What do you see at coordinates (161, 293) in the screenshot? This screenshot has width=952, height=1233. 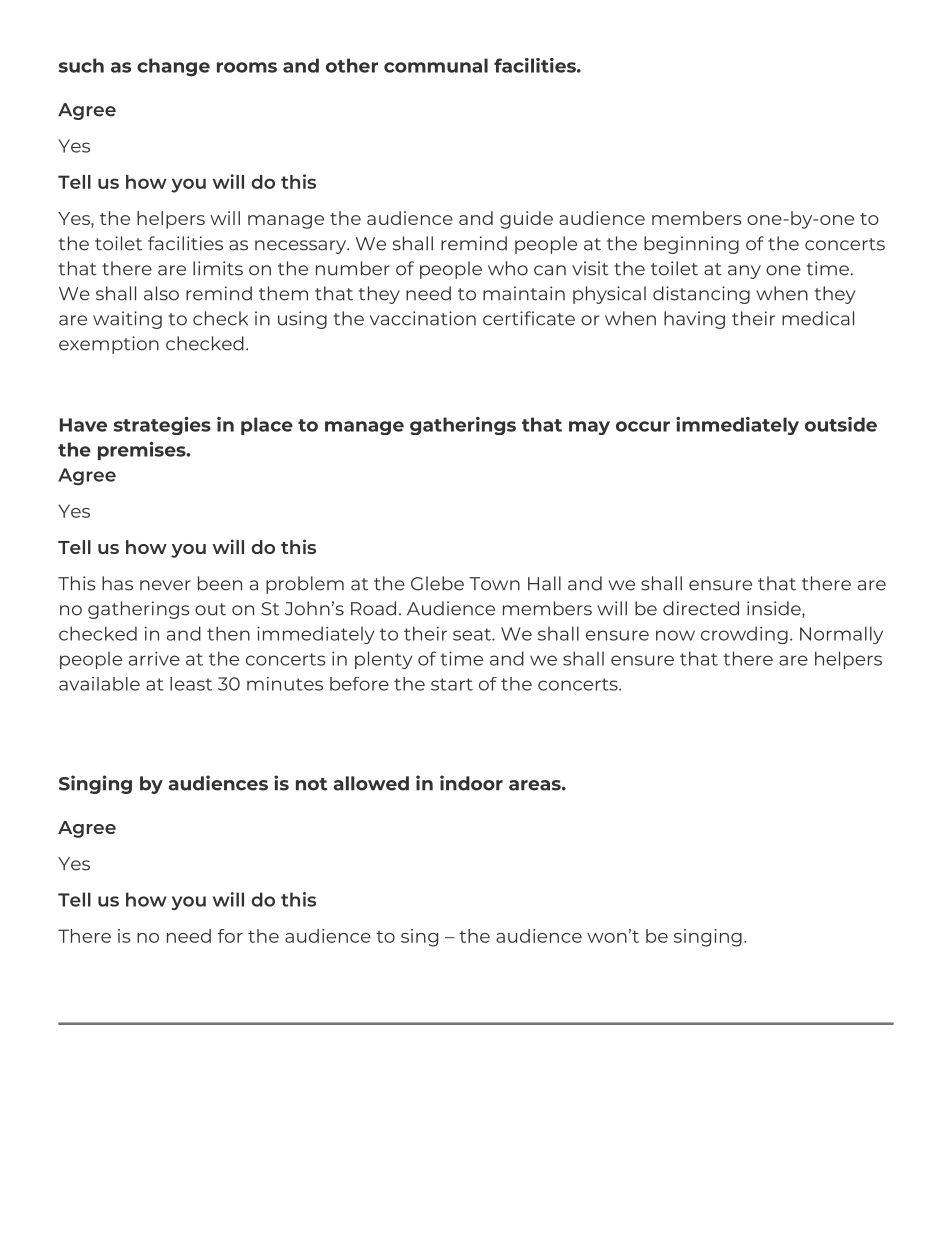 I see `also` at bounding box center [161, 293].
